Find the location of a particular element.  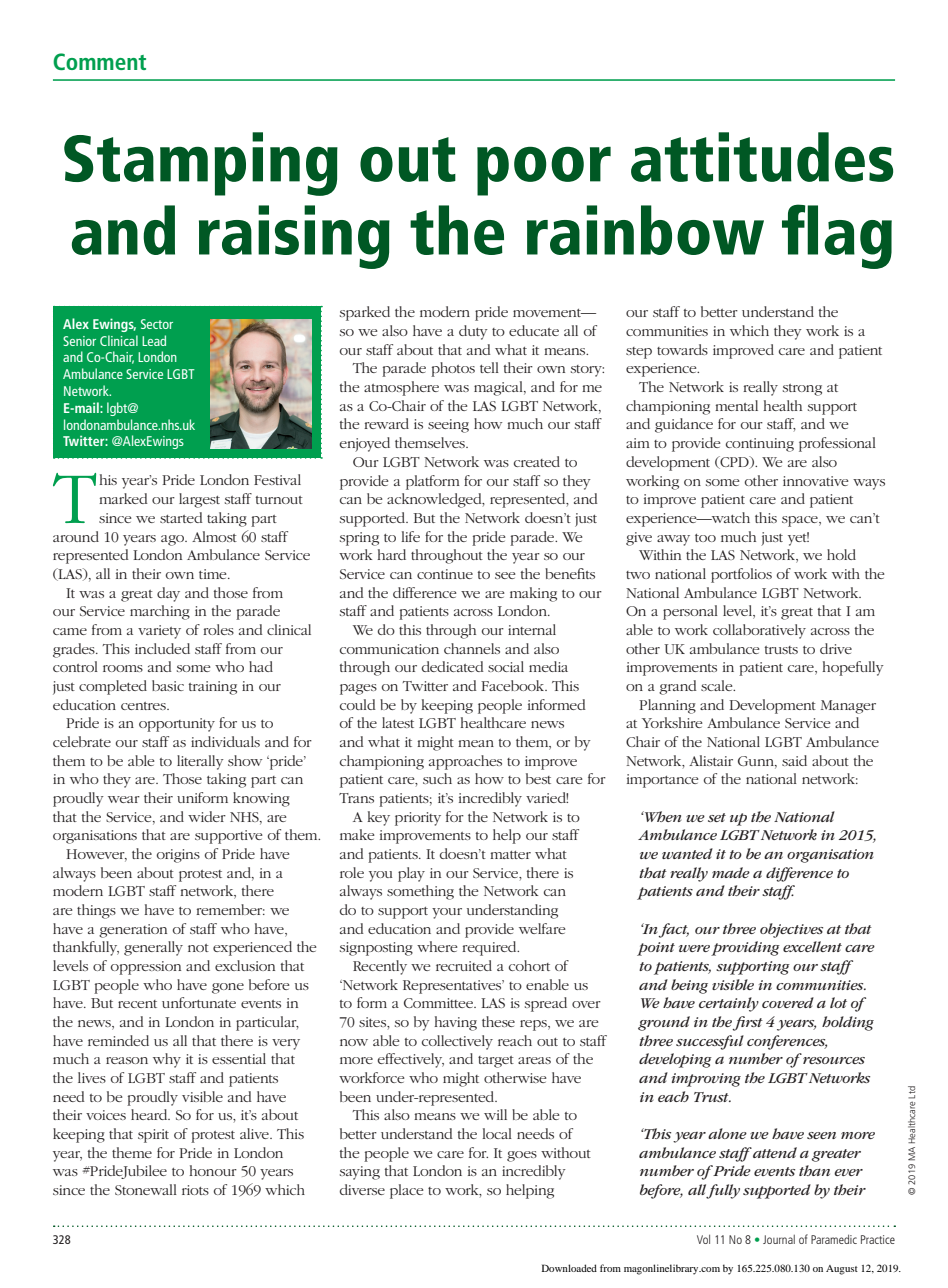

place is located at coordinates (407, 1191).
